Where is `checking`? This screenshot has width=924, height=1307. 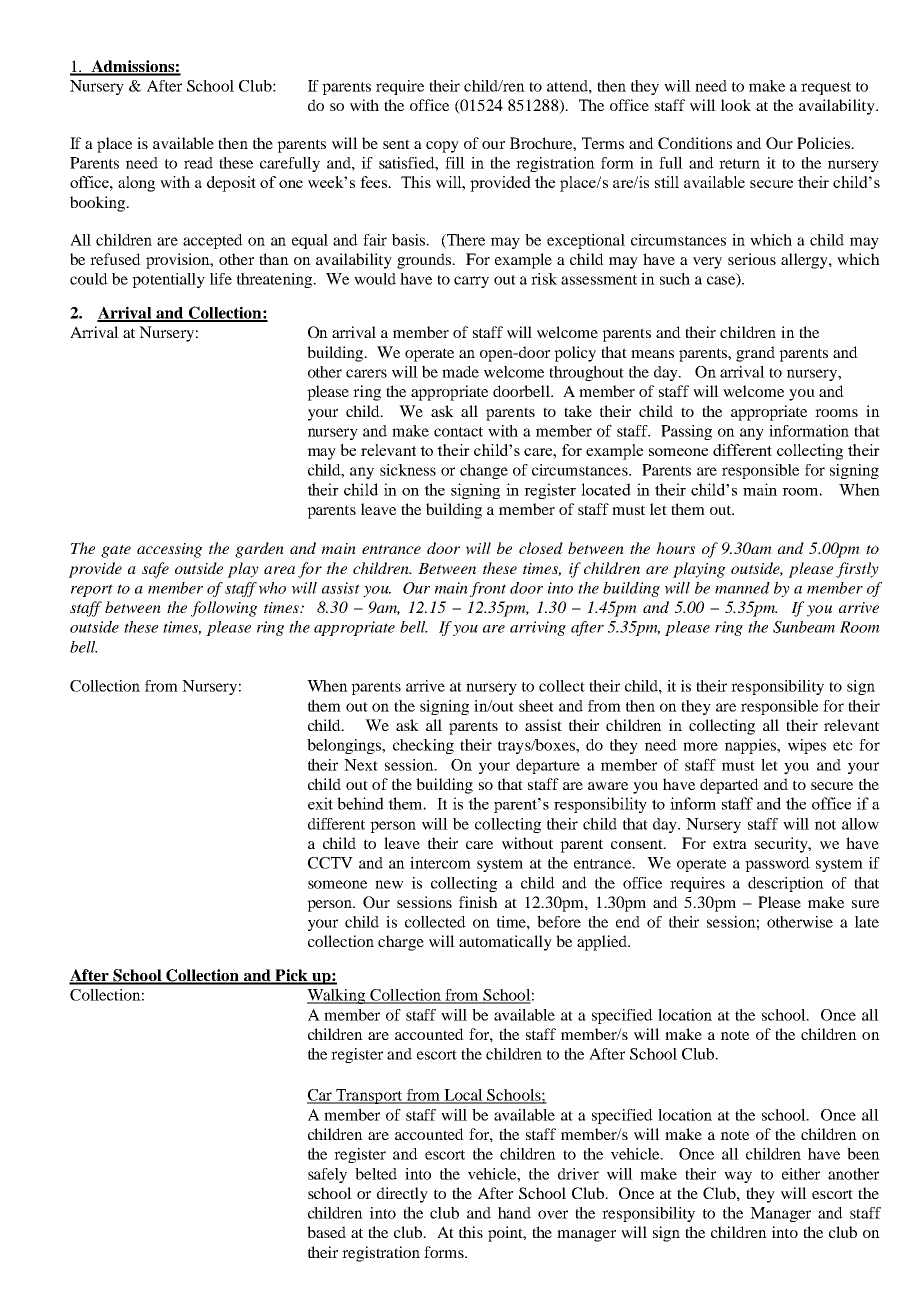
checking is located at coordinates (423, 746).
